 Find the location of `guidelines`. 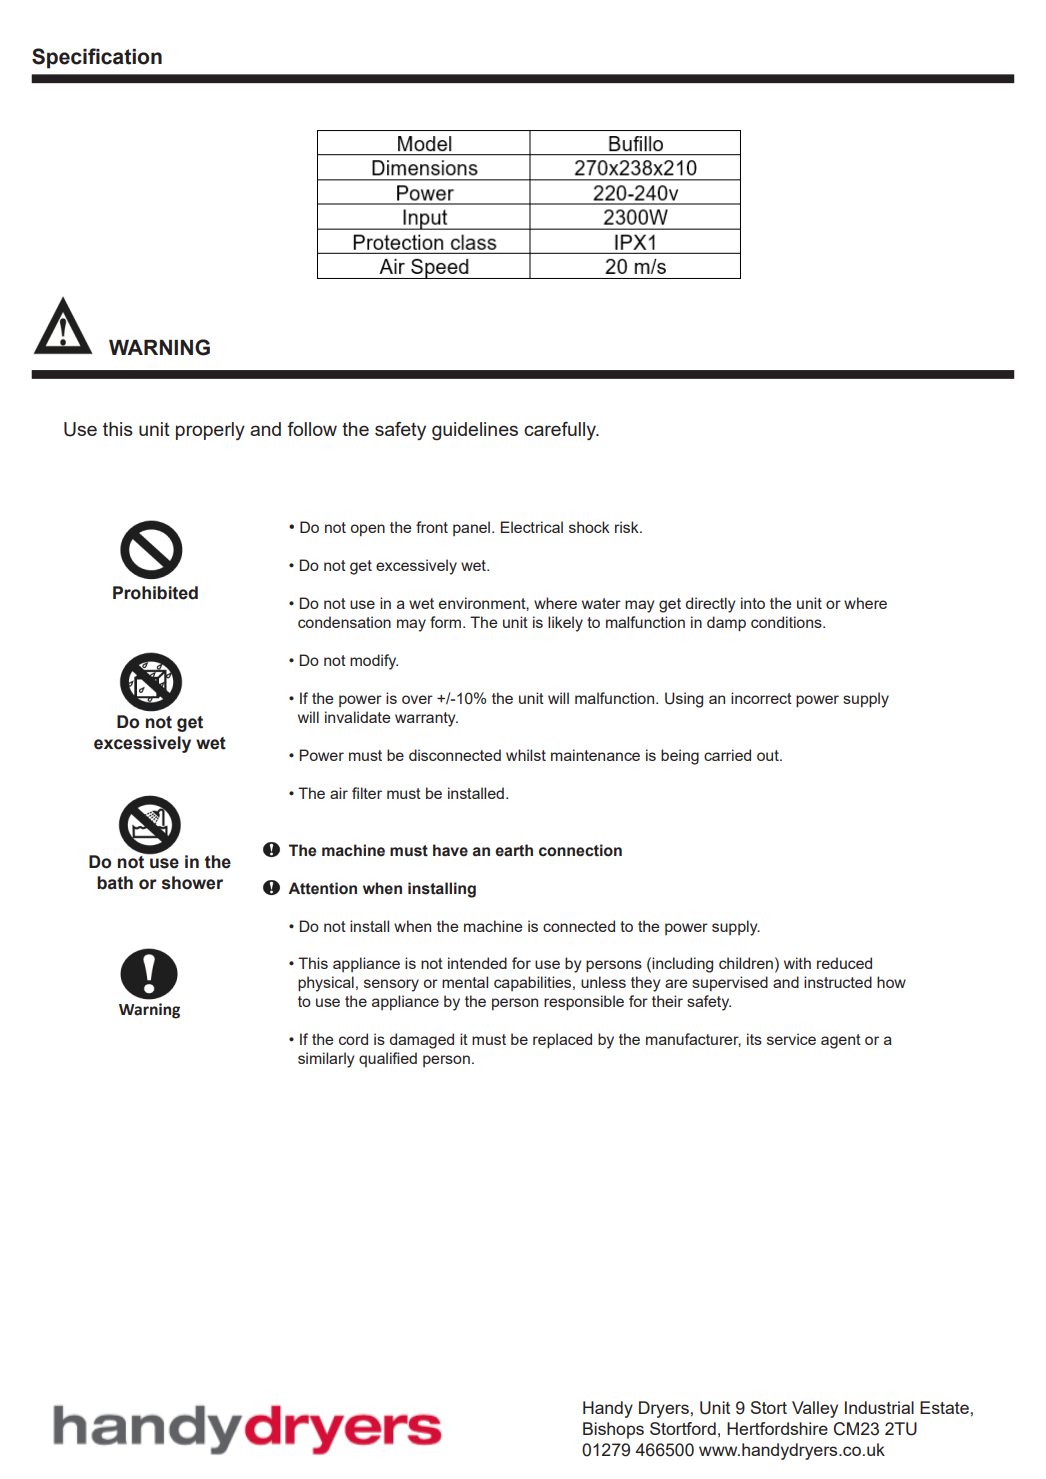

guidelines is located at coordinates (475, 431).
